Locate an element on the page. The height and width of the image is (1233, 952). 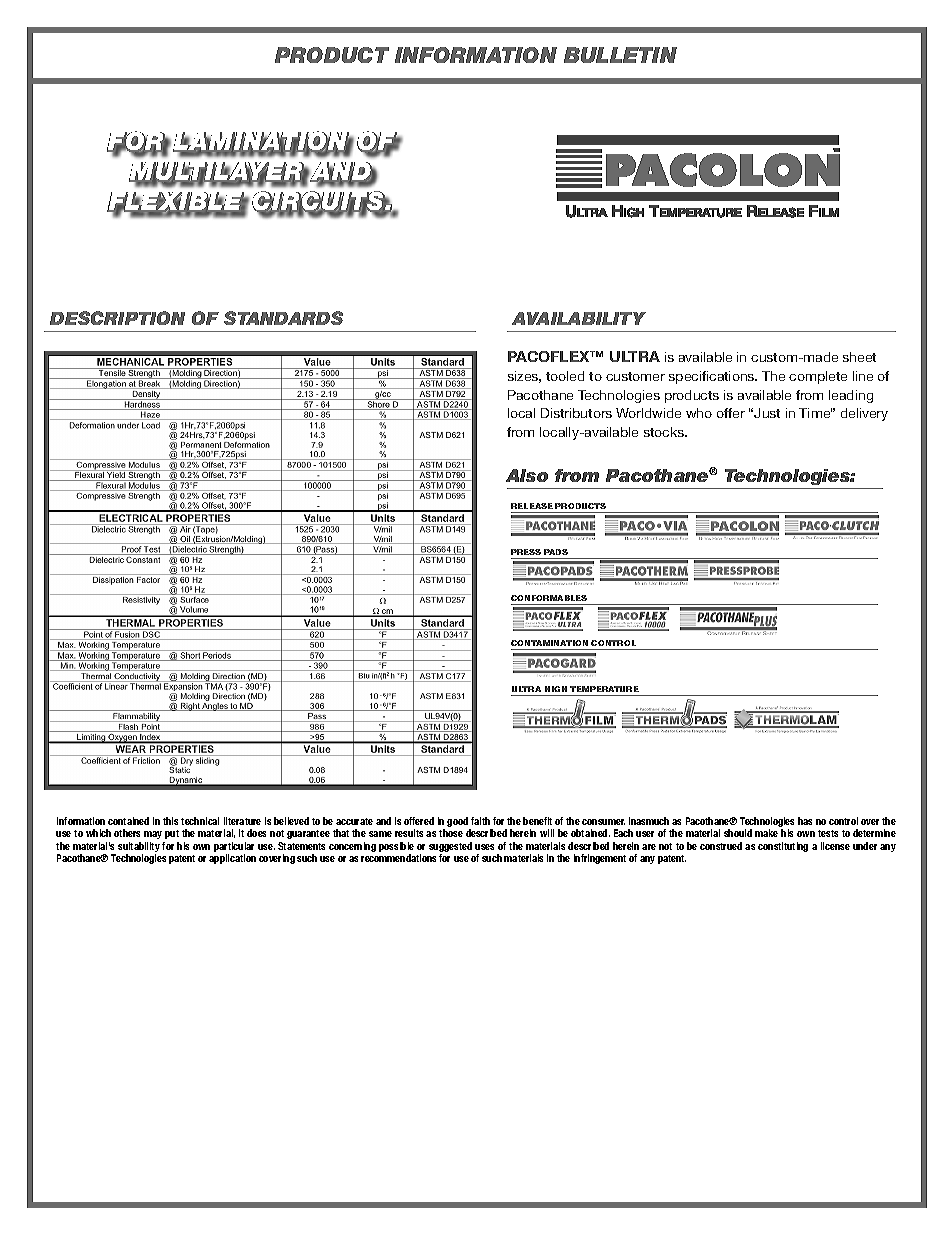
complete is located at coordinates (818, 377).
